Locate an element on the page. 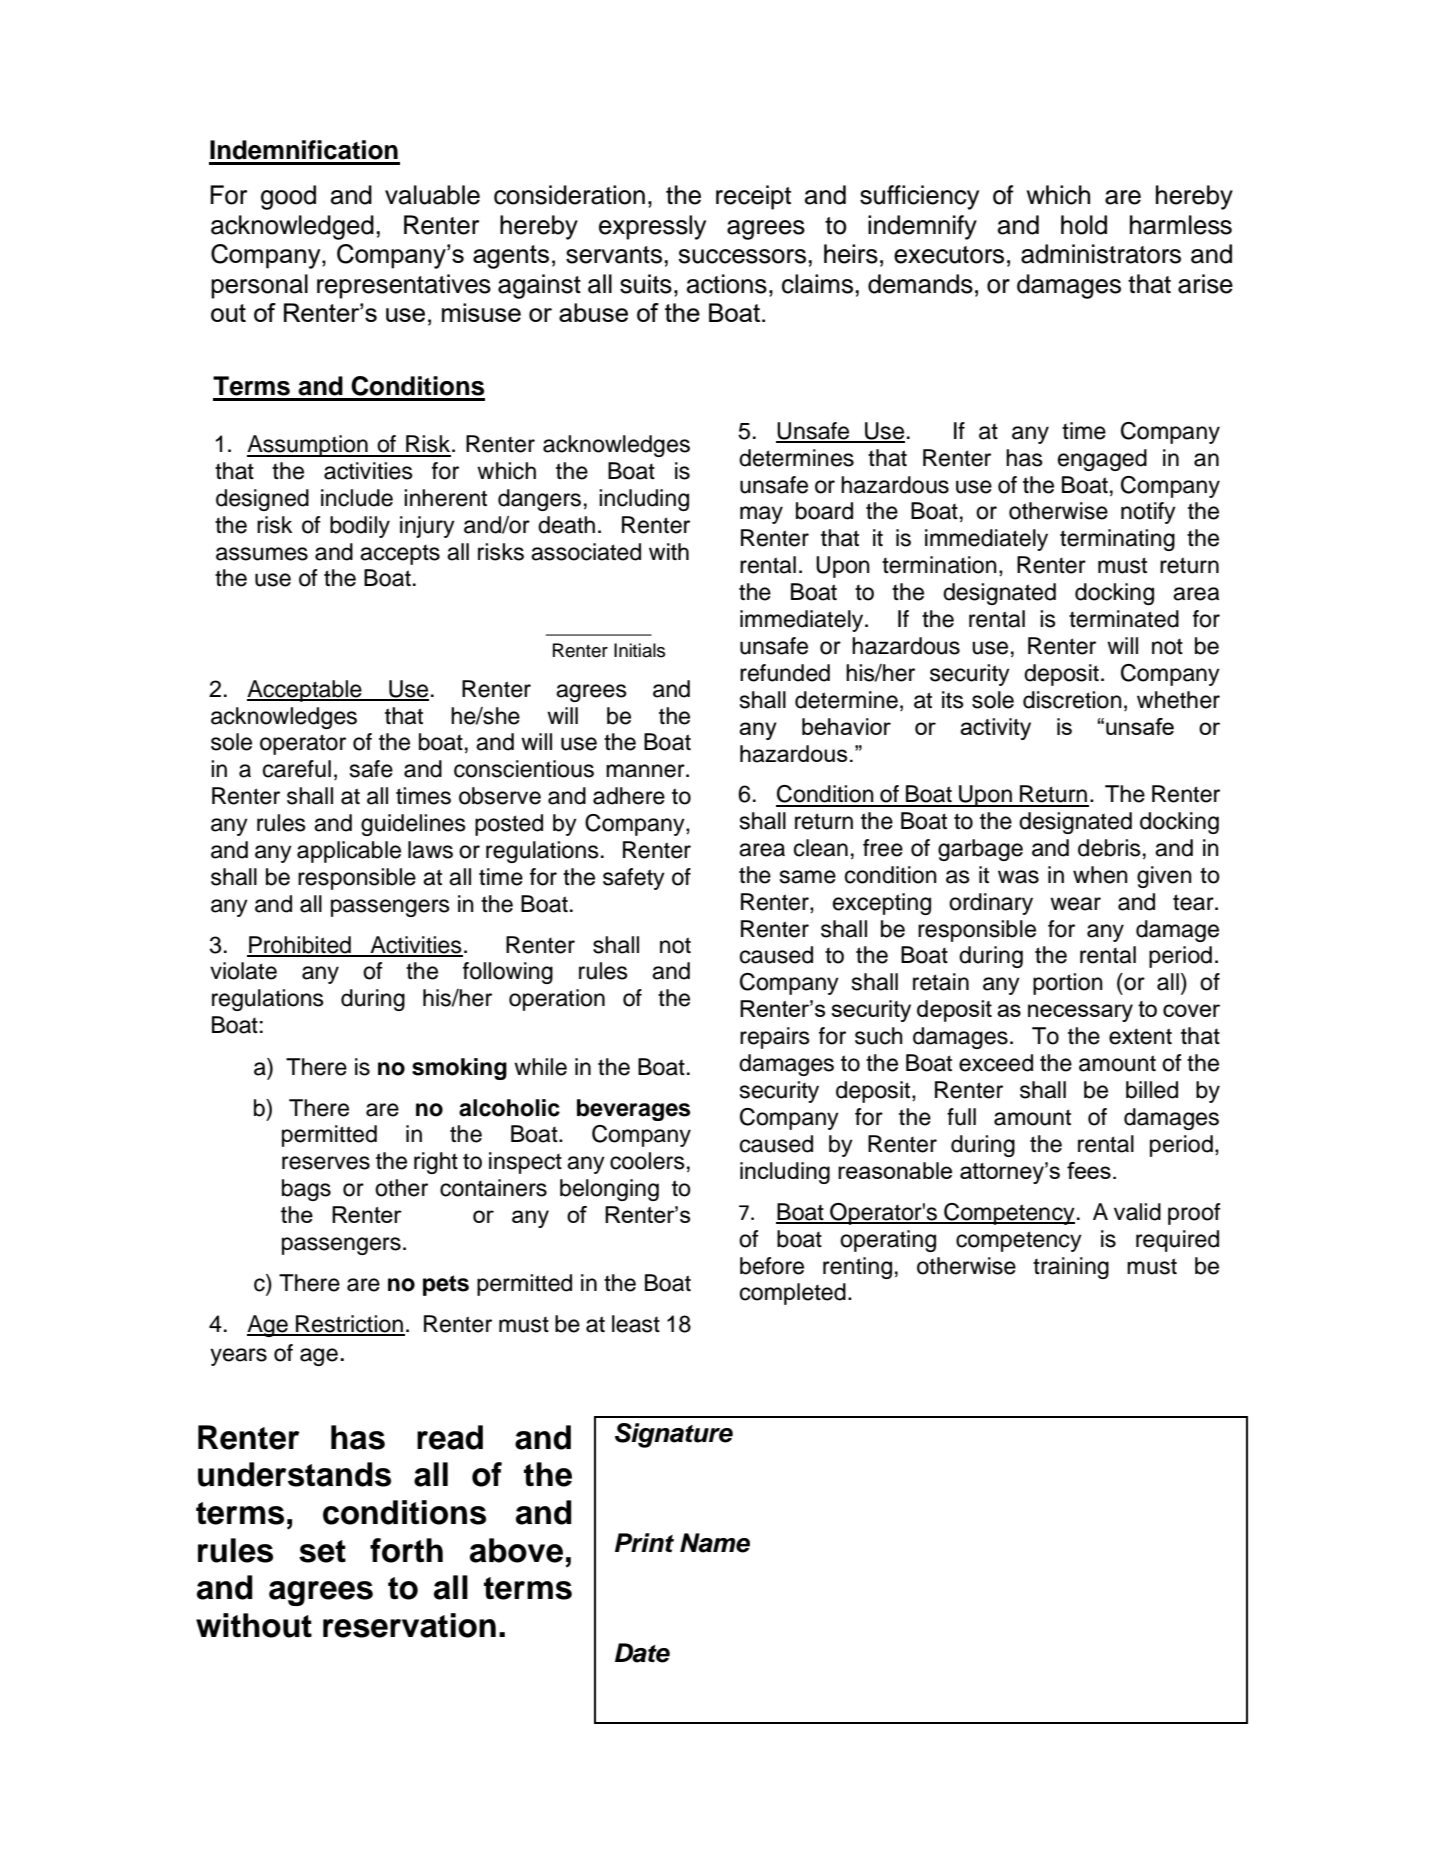 Image resolution: width=1430 pixels, height=1851 pixels. acknowledged is located at coordinates (292, 227).
